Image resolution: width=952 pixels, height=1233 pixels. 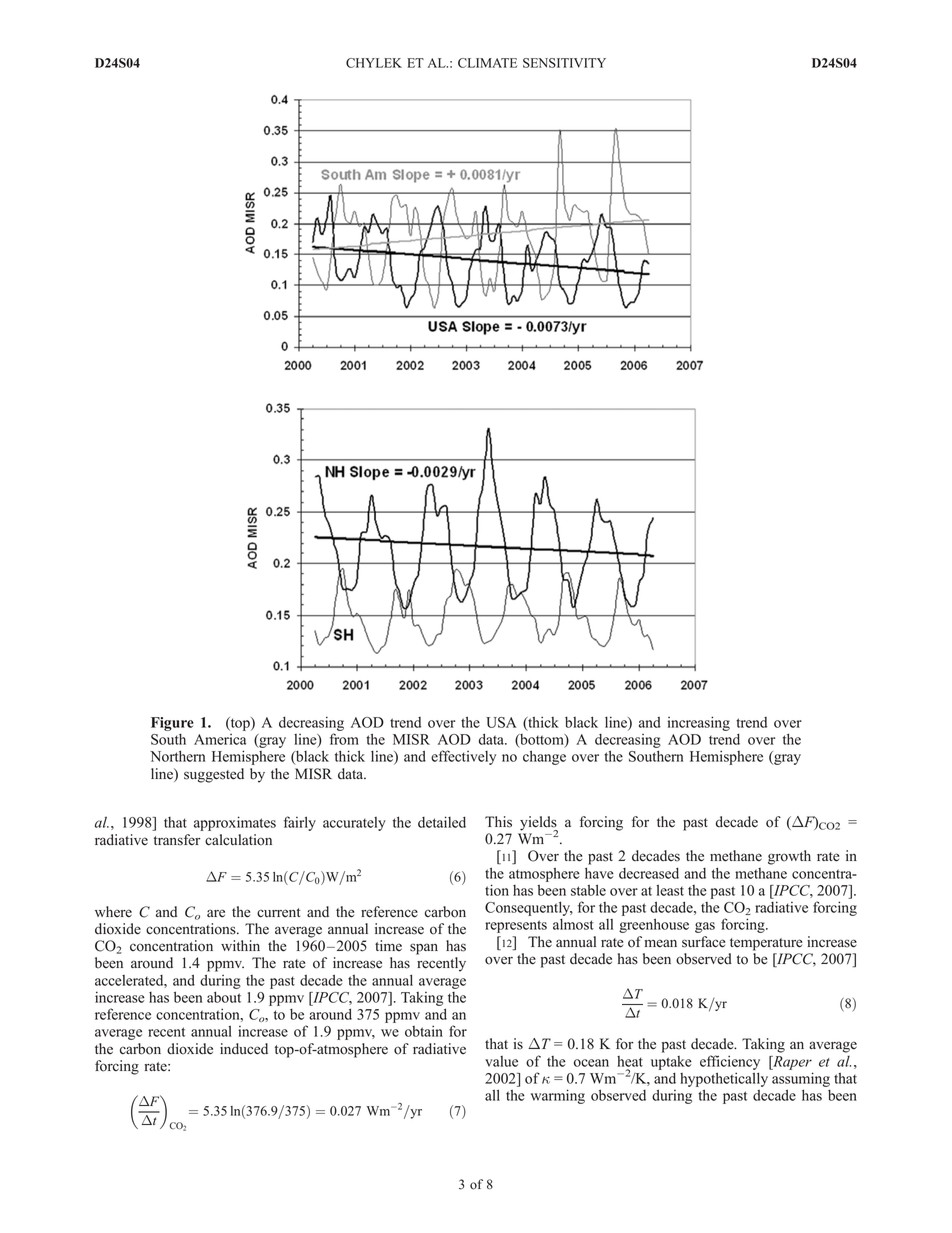 I want to click on USA, so click(x=501, y=722).
